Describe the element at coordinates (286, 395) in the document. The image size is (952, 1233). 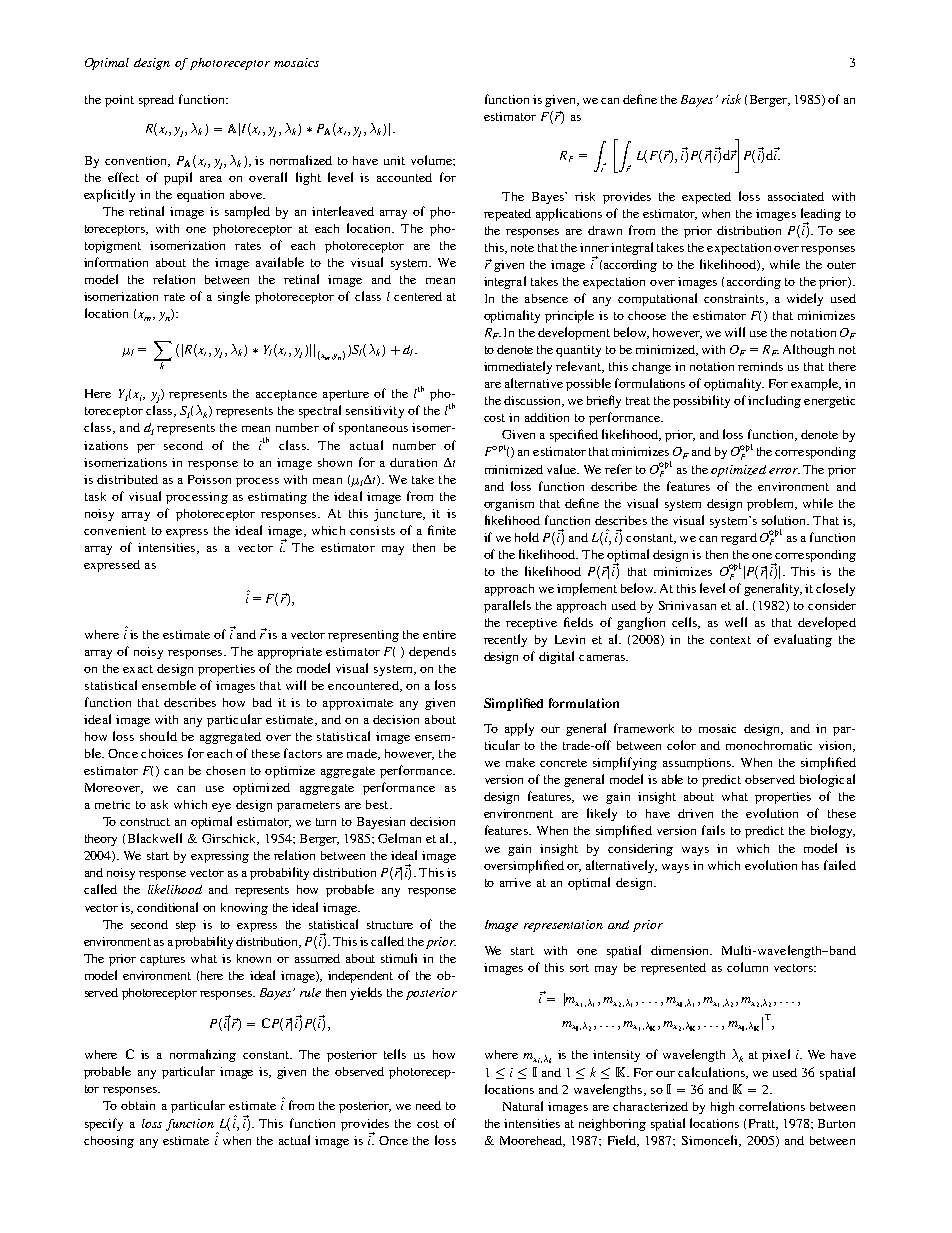
I see `acceptance` at that location.
